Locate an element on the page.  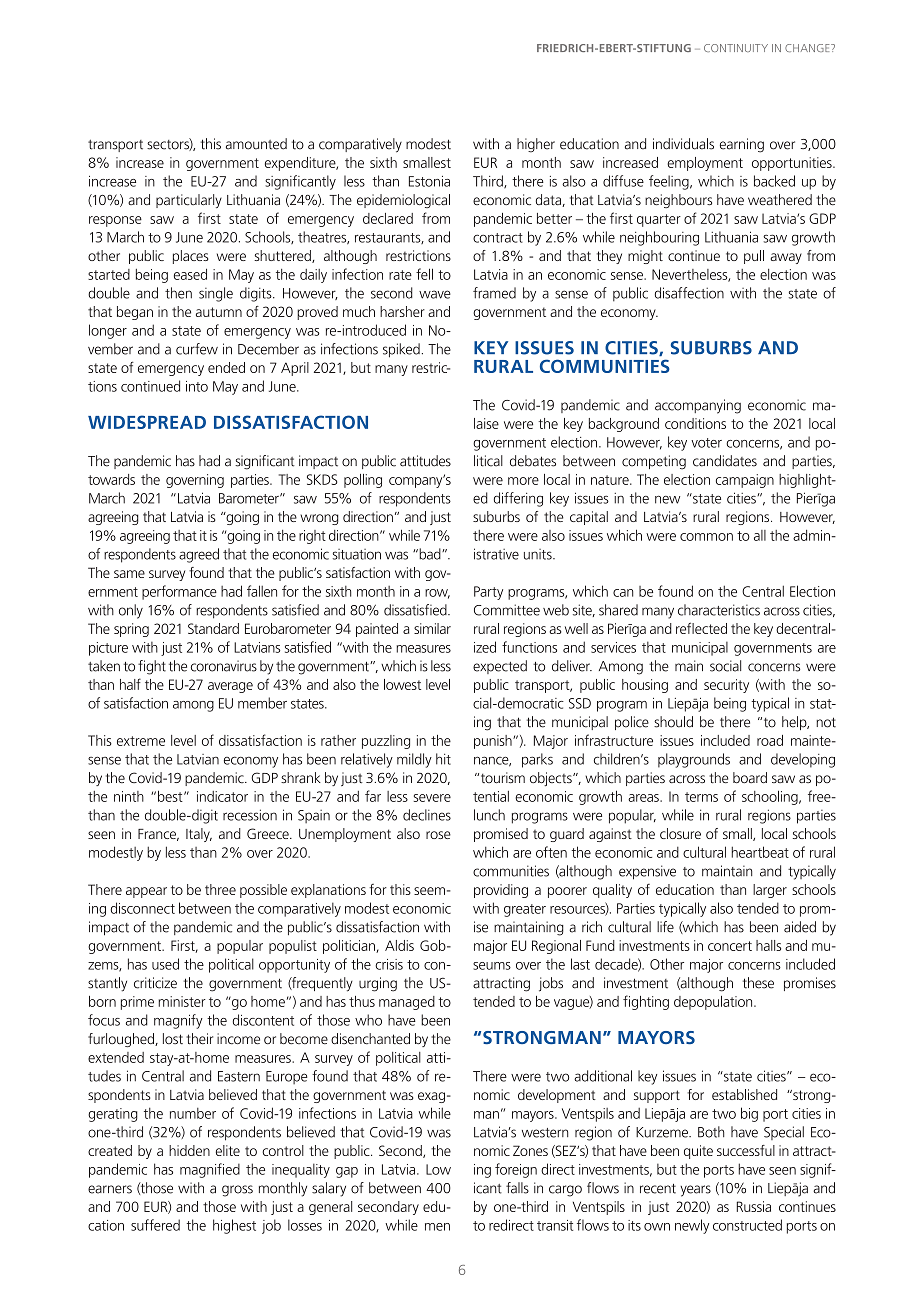
Standard is located at coordinates (213, 628).
